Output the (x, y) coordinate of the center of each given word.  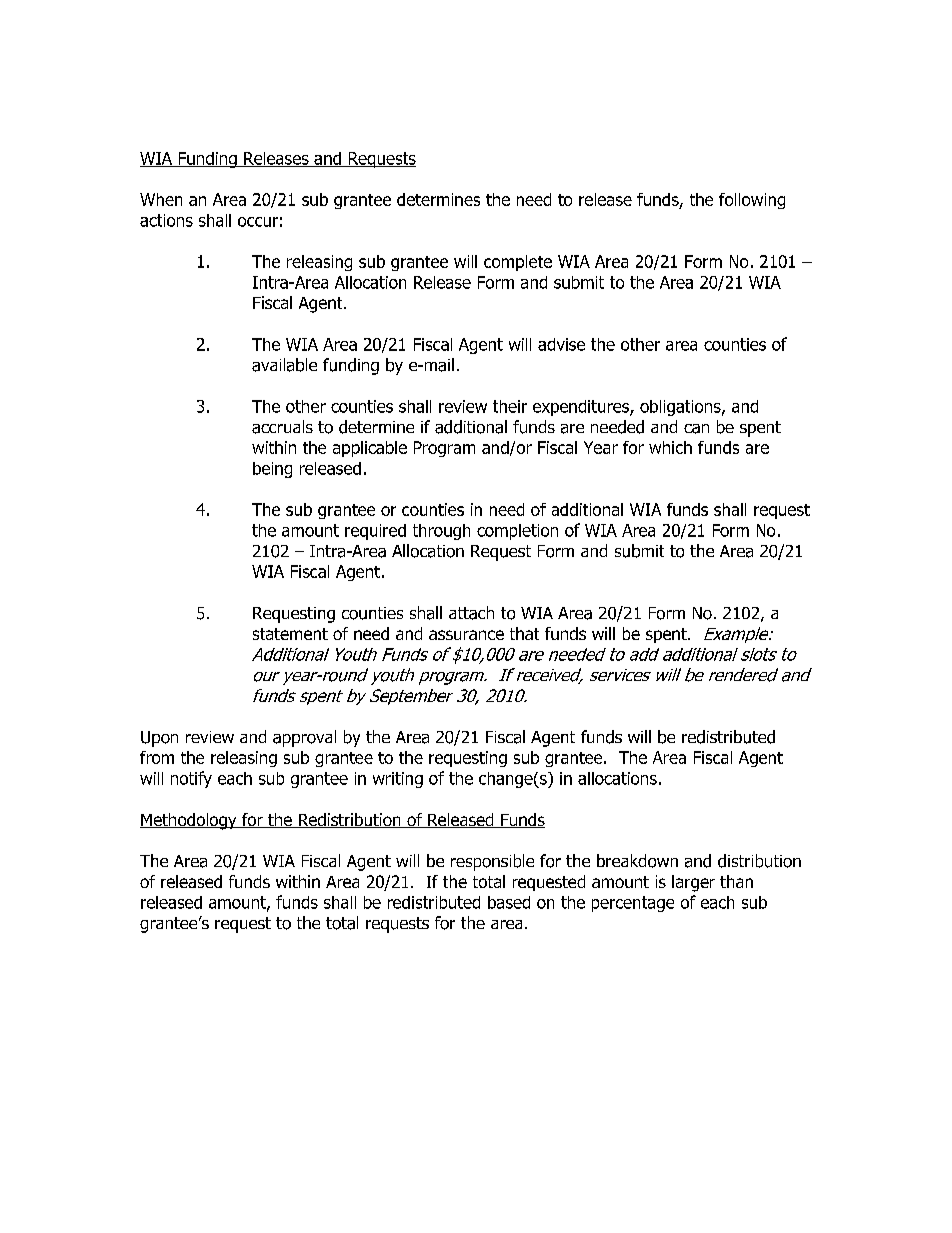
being (272, 470)
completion (517, 532)
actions (166, 220)
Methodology (189, 821)
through (441, 532)
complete (518, 263)
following (752, 201)
